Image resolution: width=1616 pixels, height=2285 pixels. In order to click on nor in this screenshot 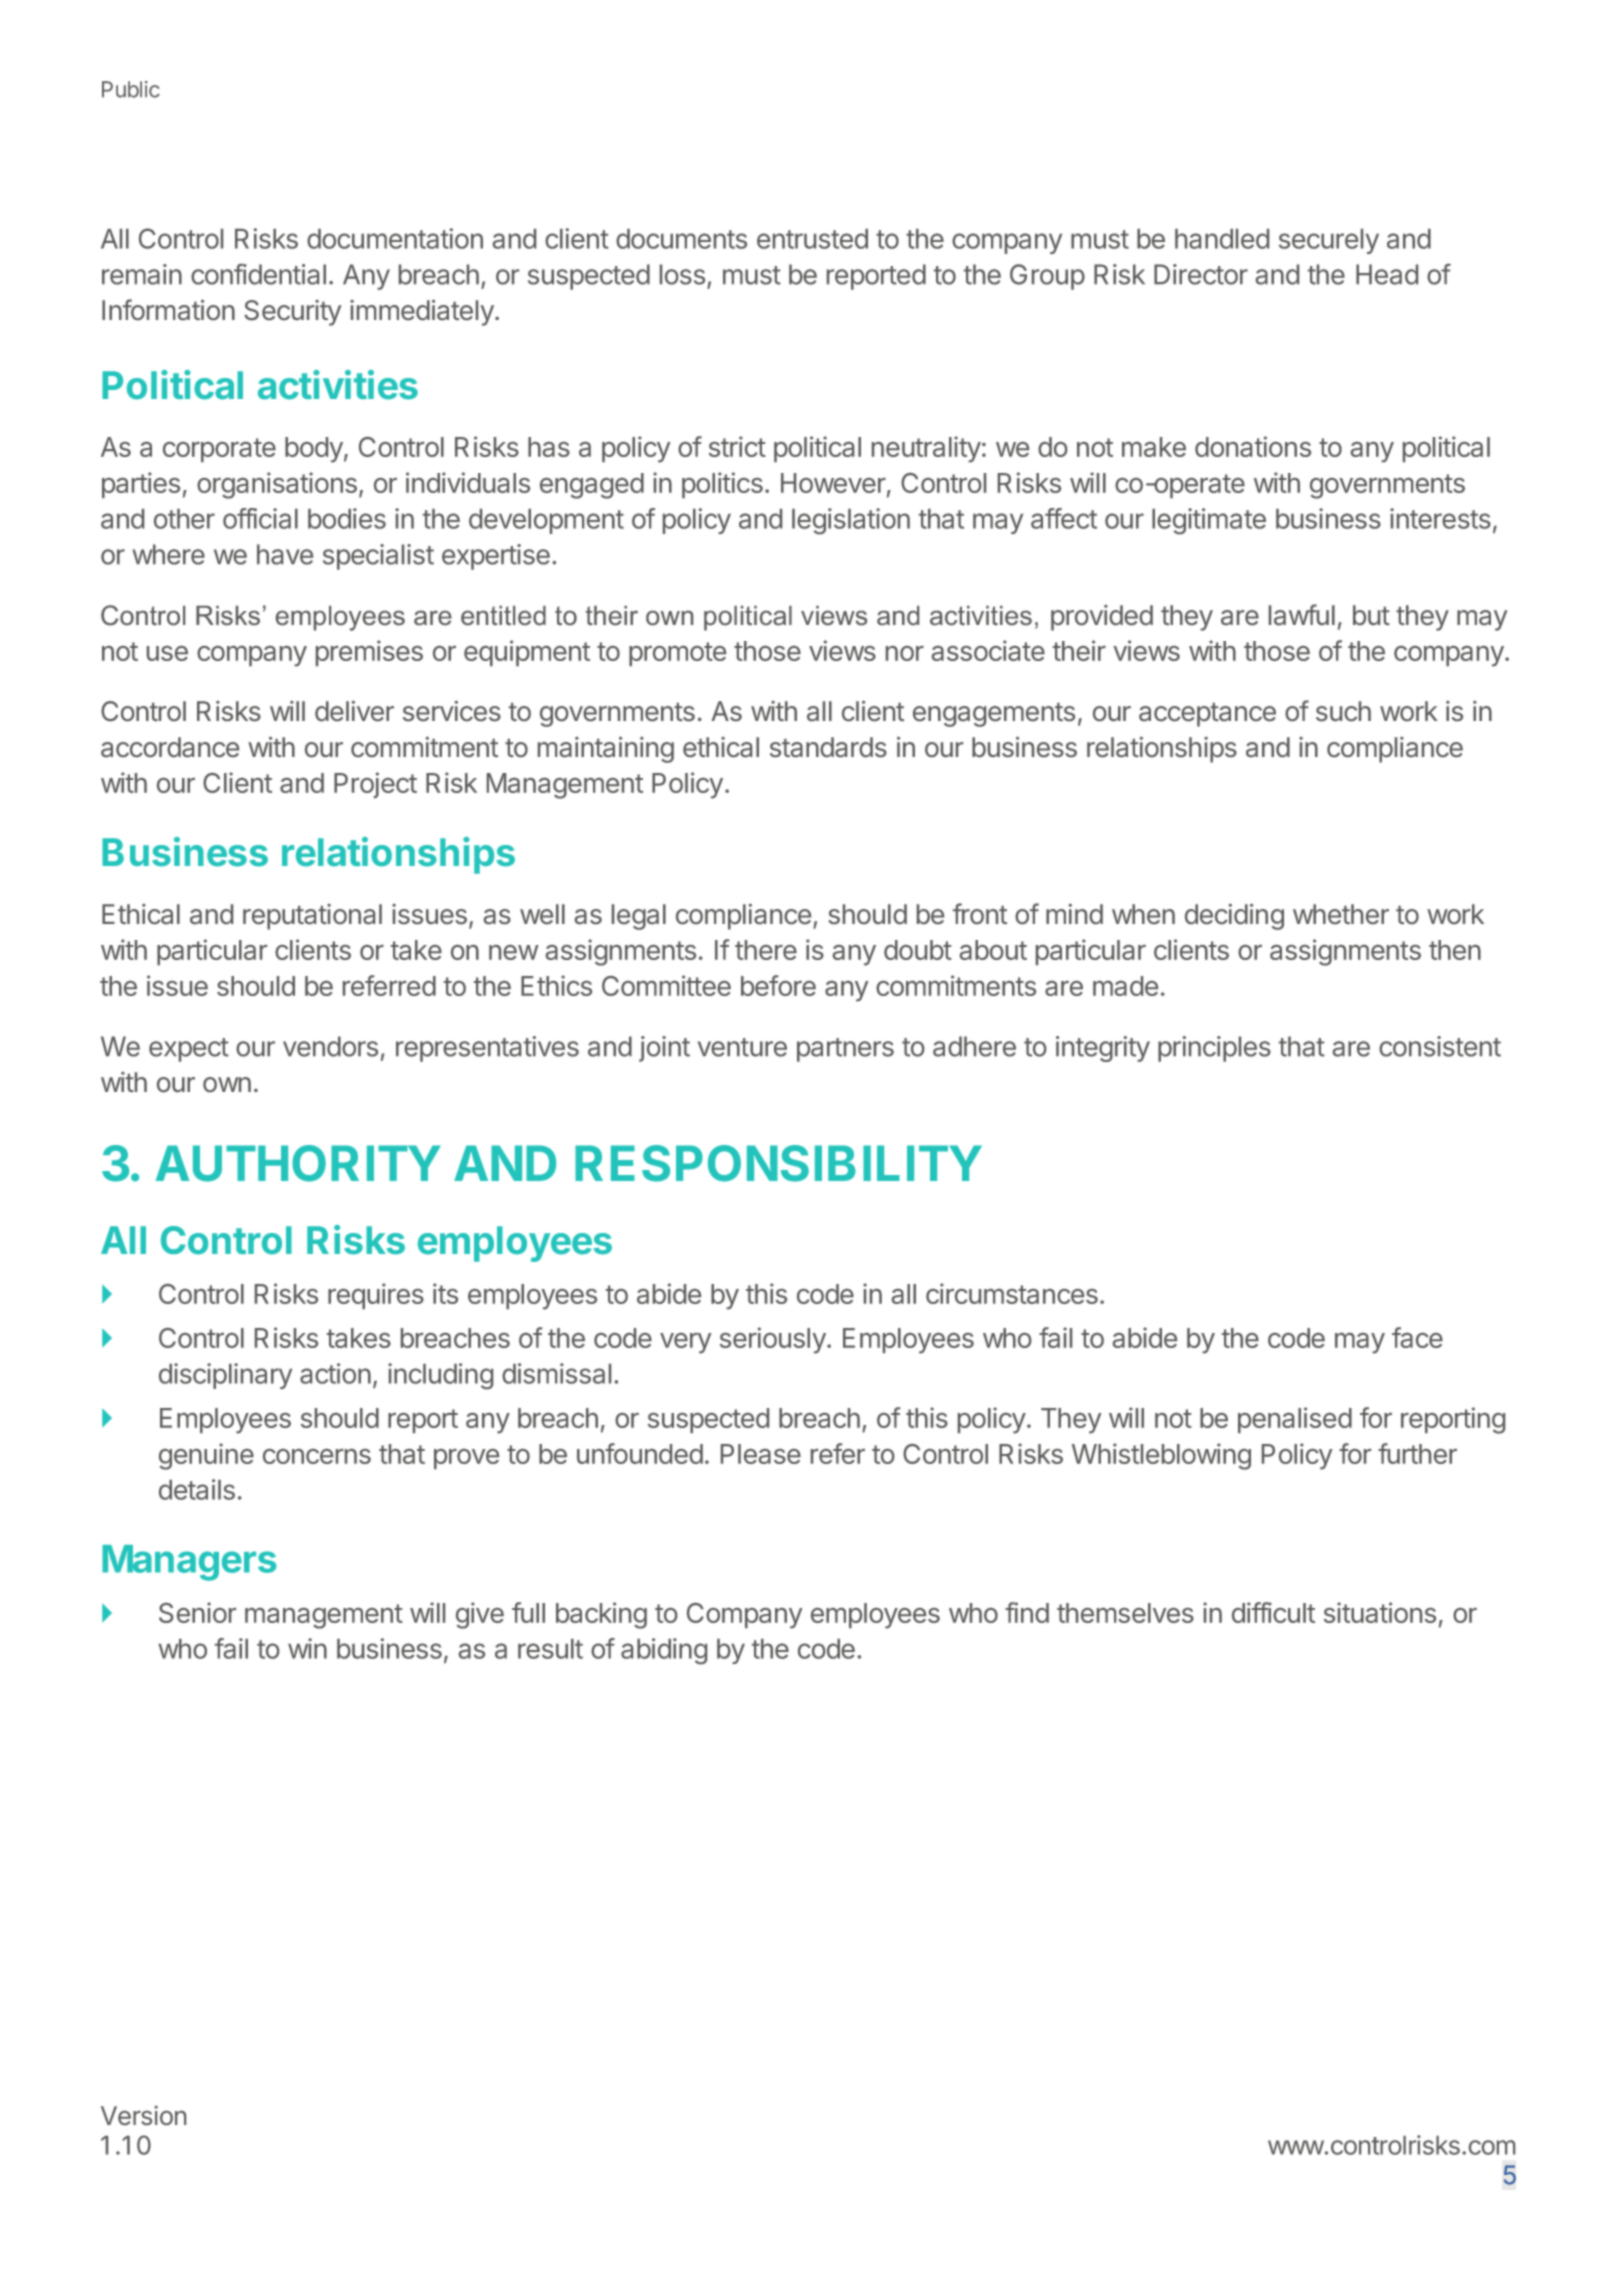, I will do `click(905, 653)`.
